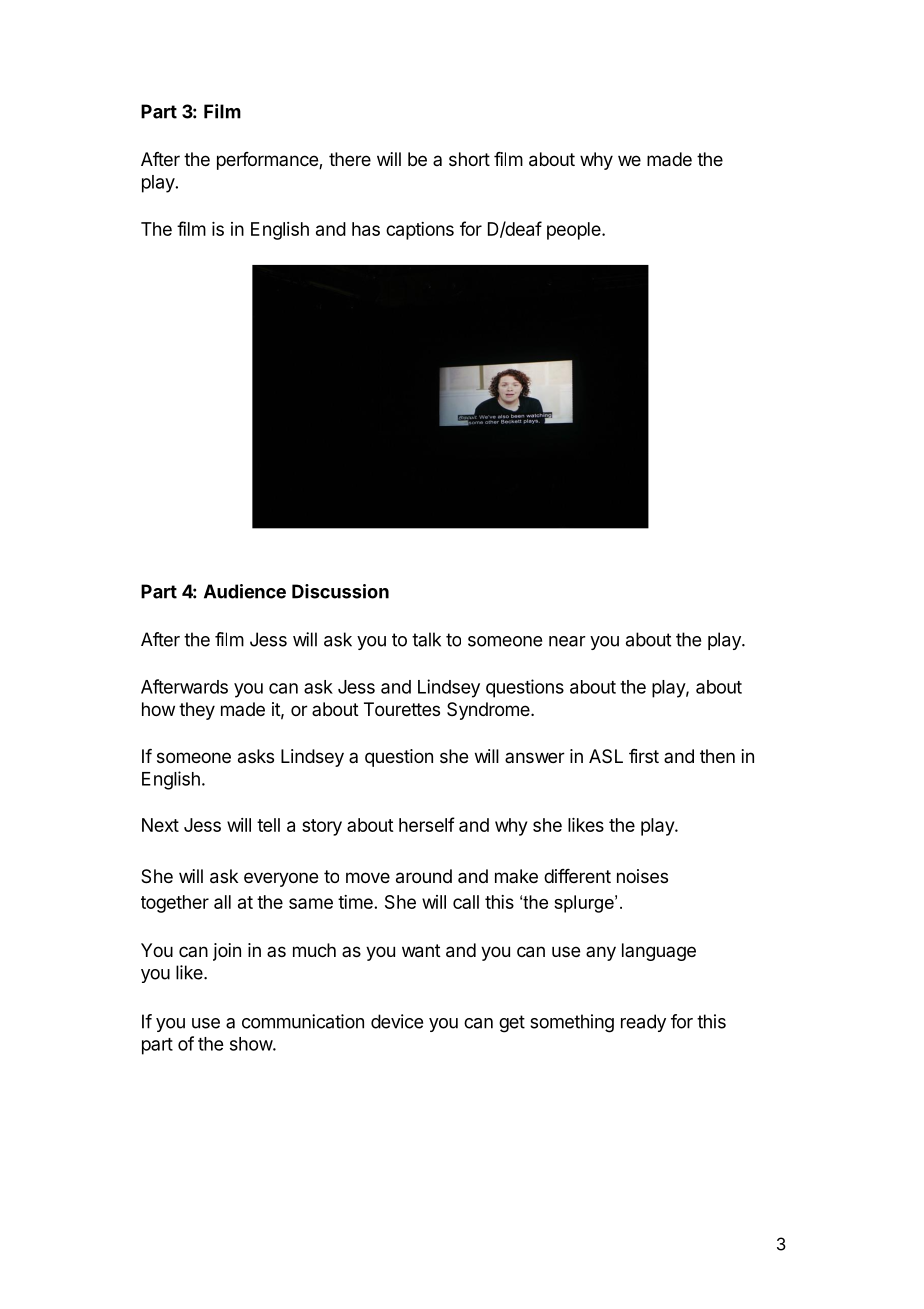 Image resolution: width=924 pixels, height=1309 pixels. I want to click on Tourettes, so click(402, 709).
